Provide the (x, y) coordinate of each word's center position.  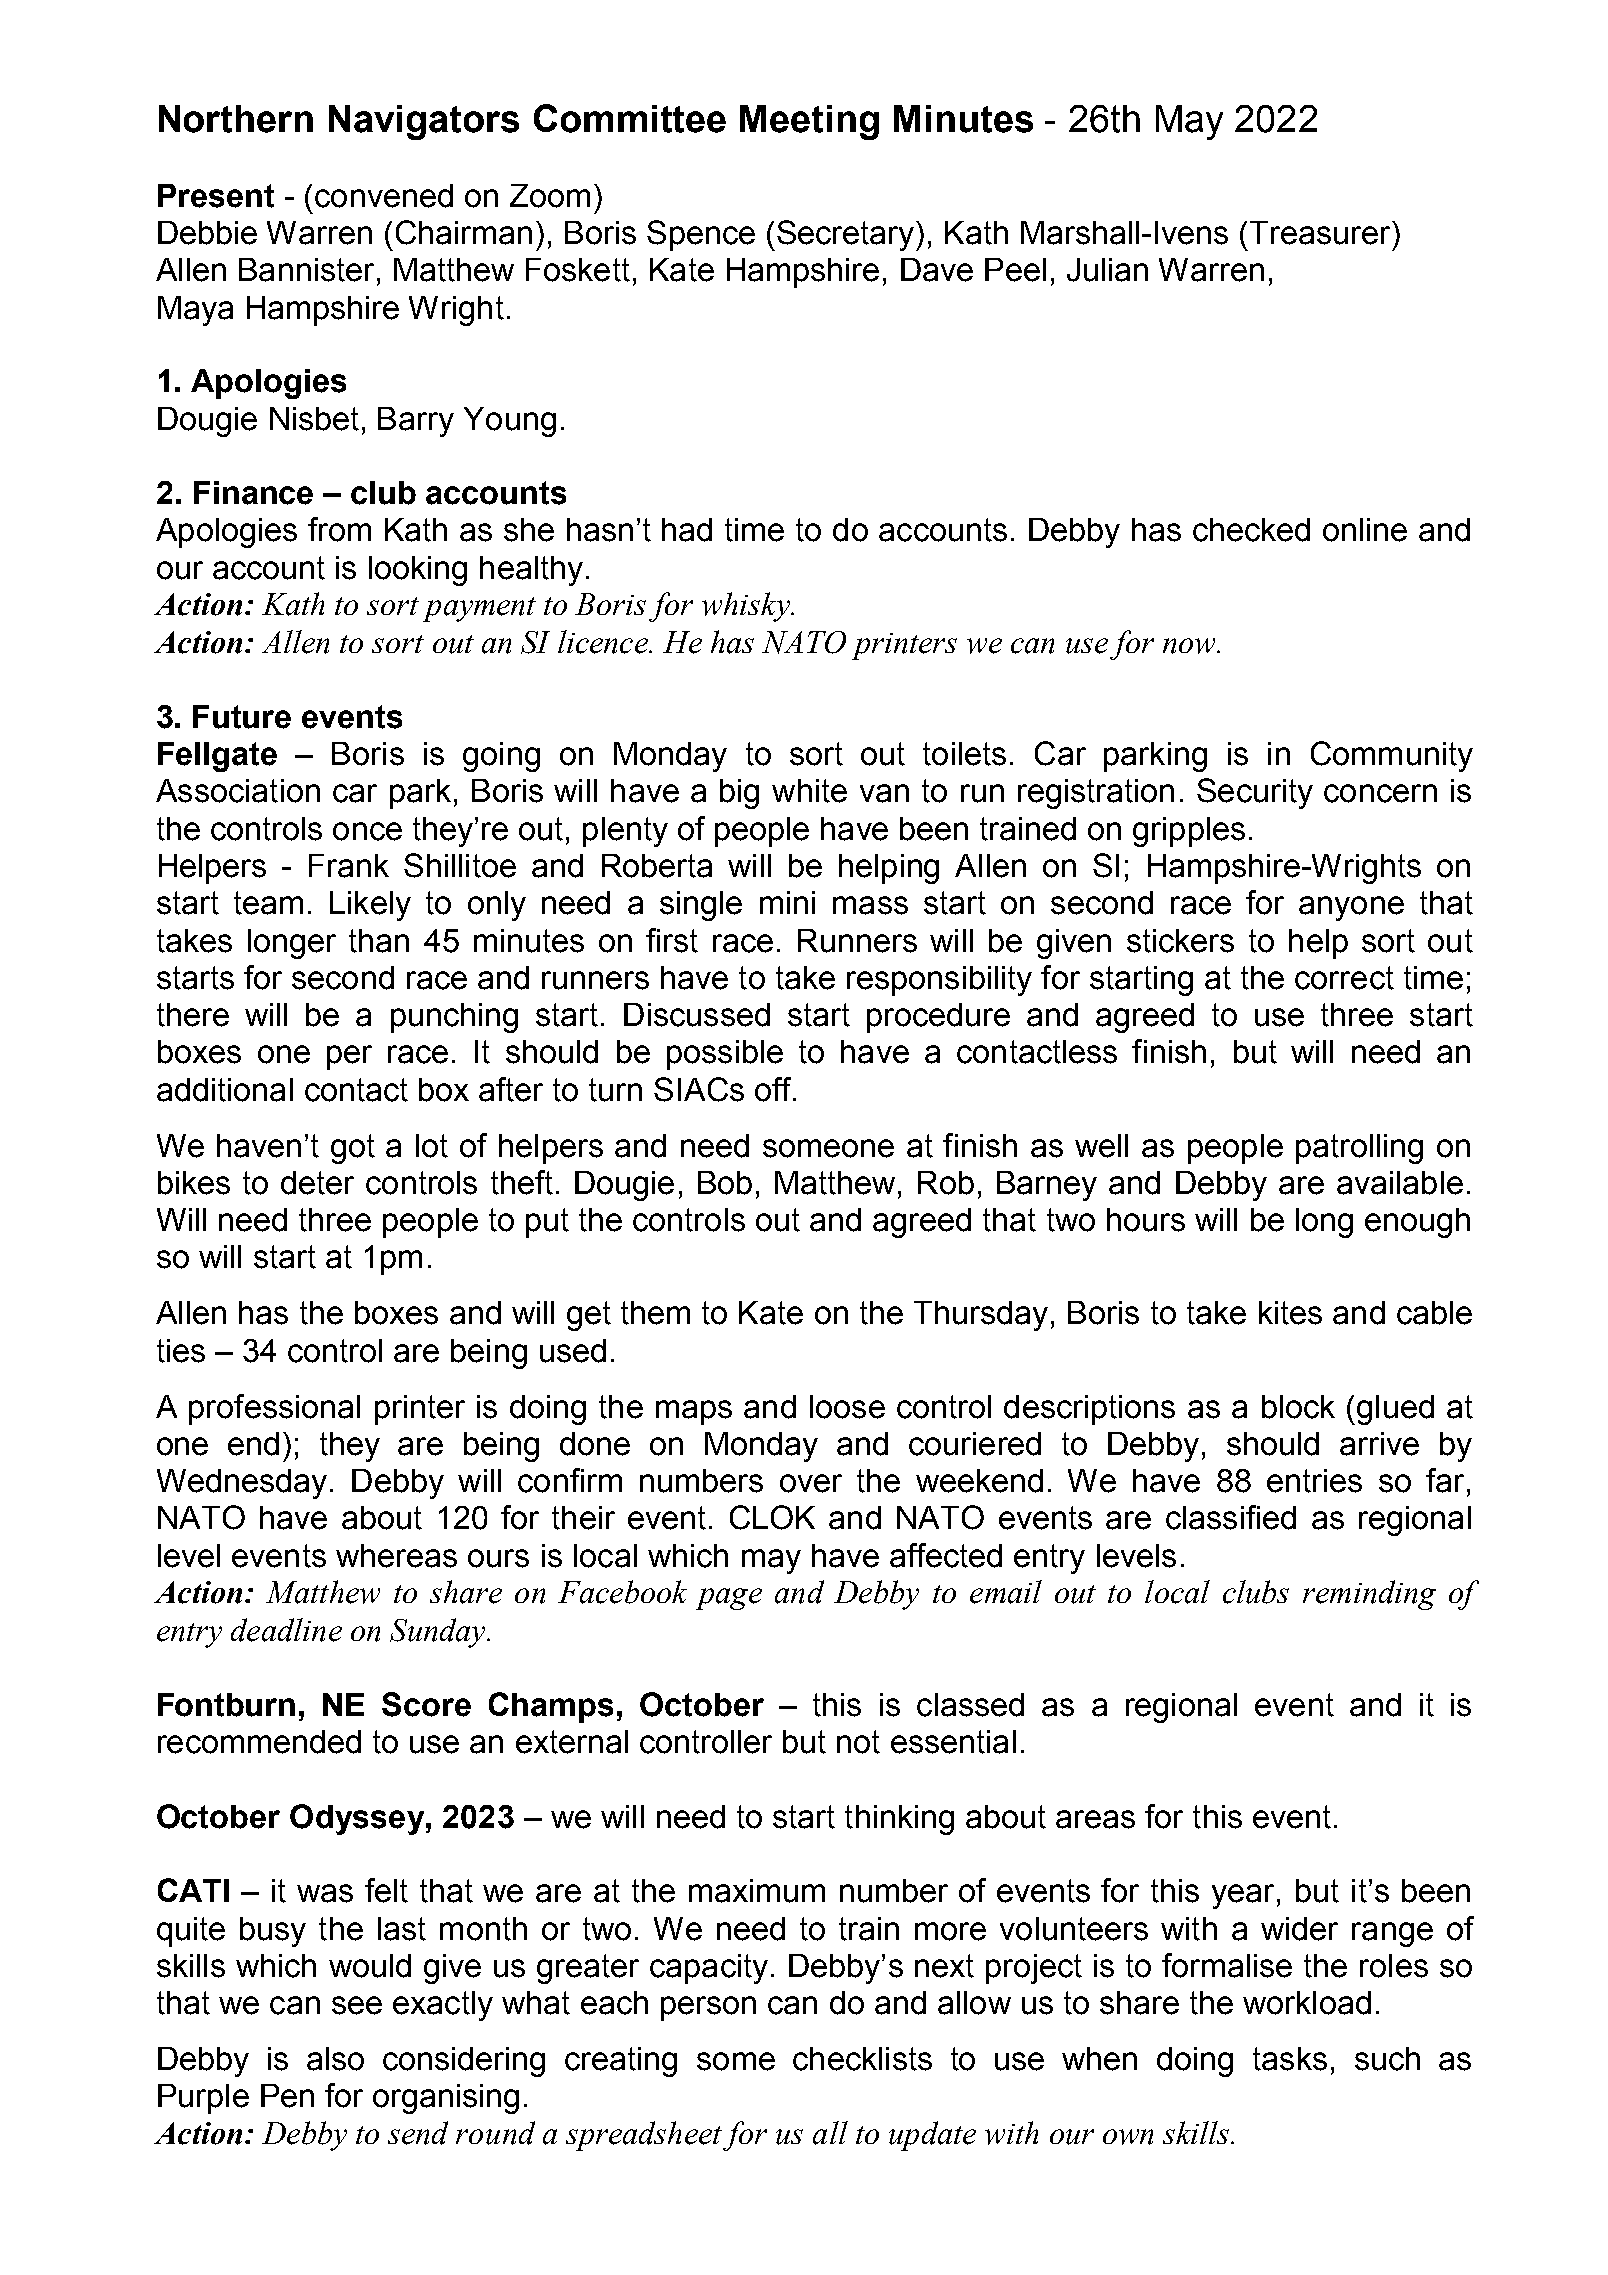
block (1298, 1407)
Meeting (809, 122)
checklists (862, 2059)
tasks (1290, 2059)
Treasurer (1322, 233)
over (811, 1483)
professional (274, 1409)
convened (384, 196)
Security (1255, 793)
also (335, 2059)
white (809, 791)
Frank (349, 866)
